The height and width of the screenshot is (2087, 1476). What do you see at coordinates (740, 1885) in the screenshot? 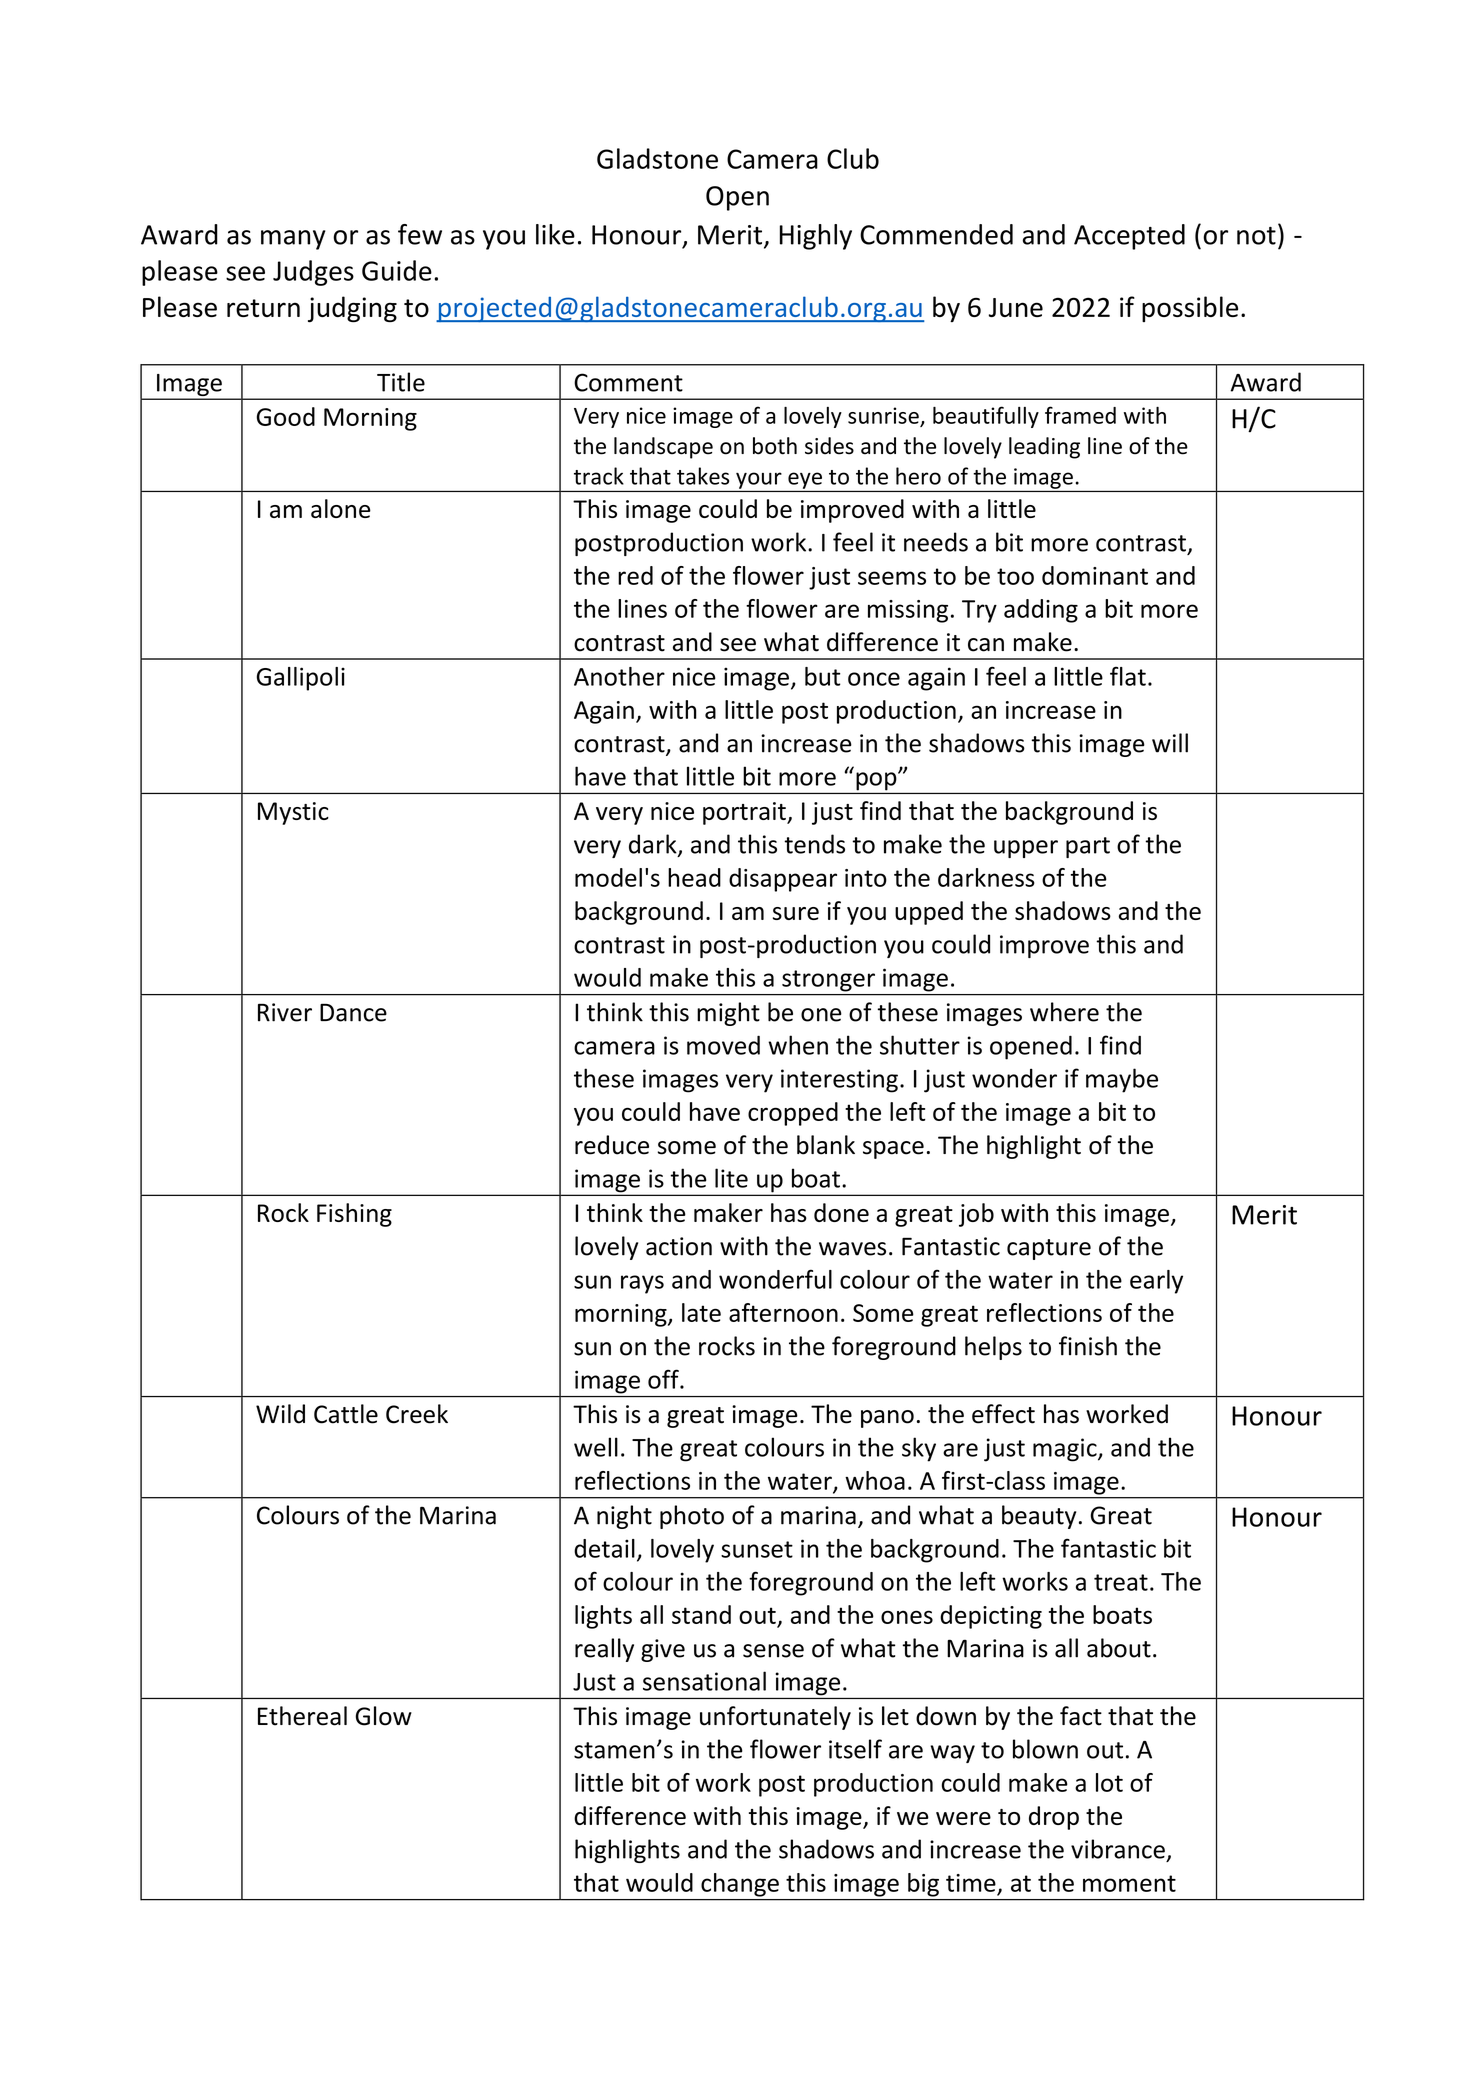
I see `change` at bounding box center [740, 1885].
